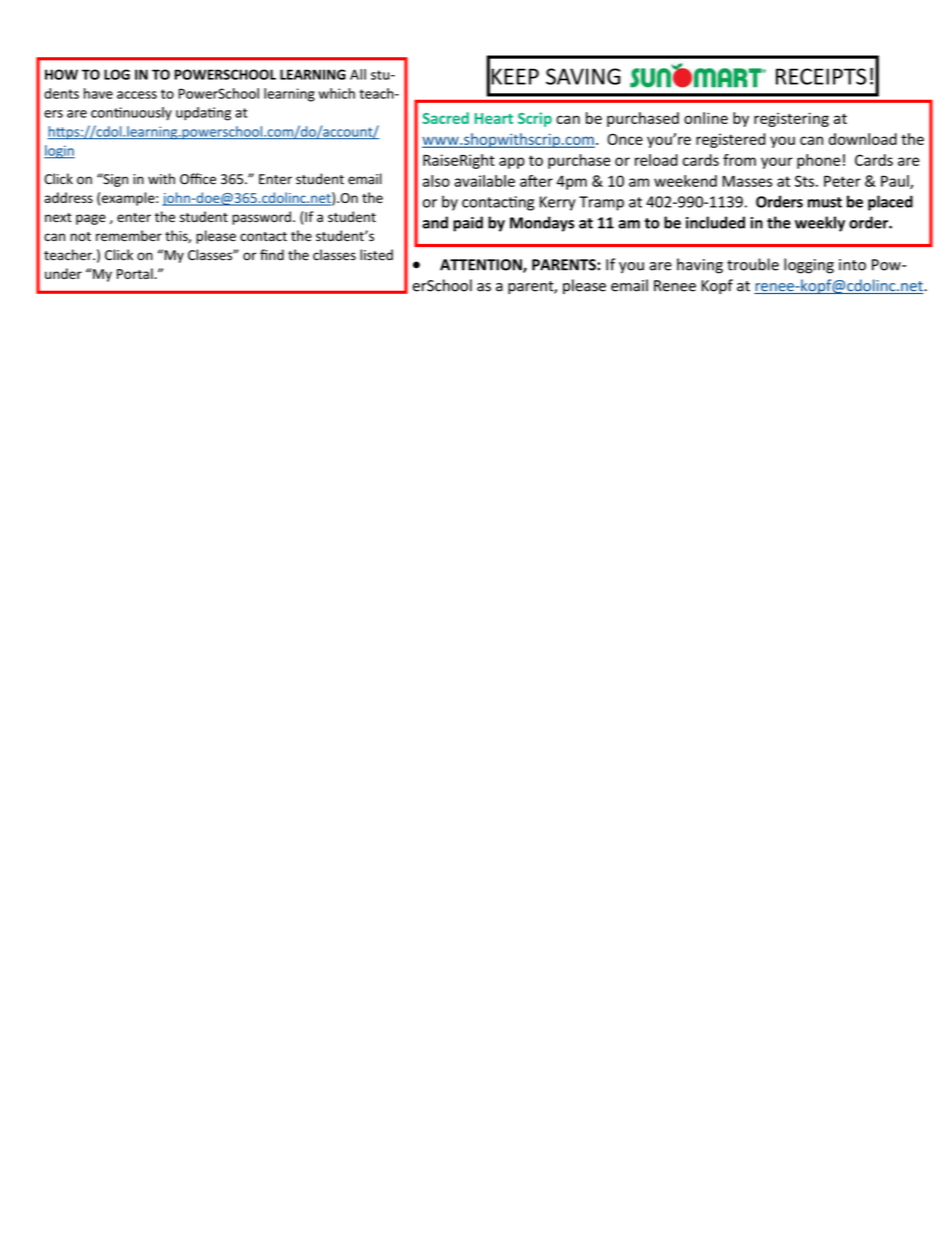  What do you see at coordinates (821, 76) in the image?
I see `RECEIPTS` at bounding box center [821, 76].
